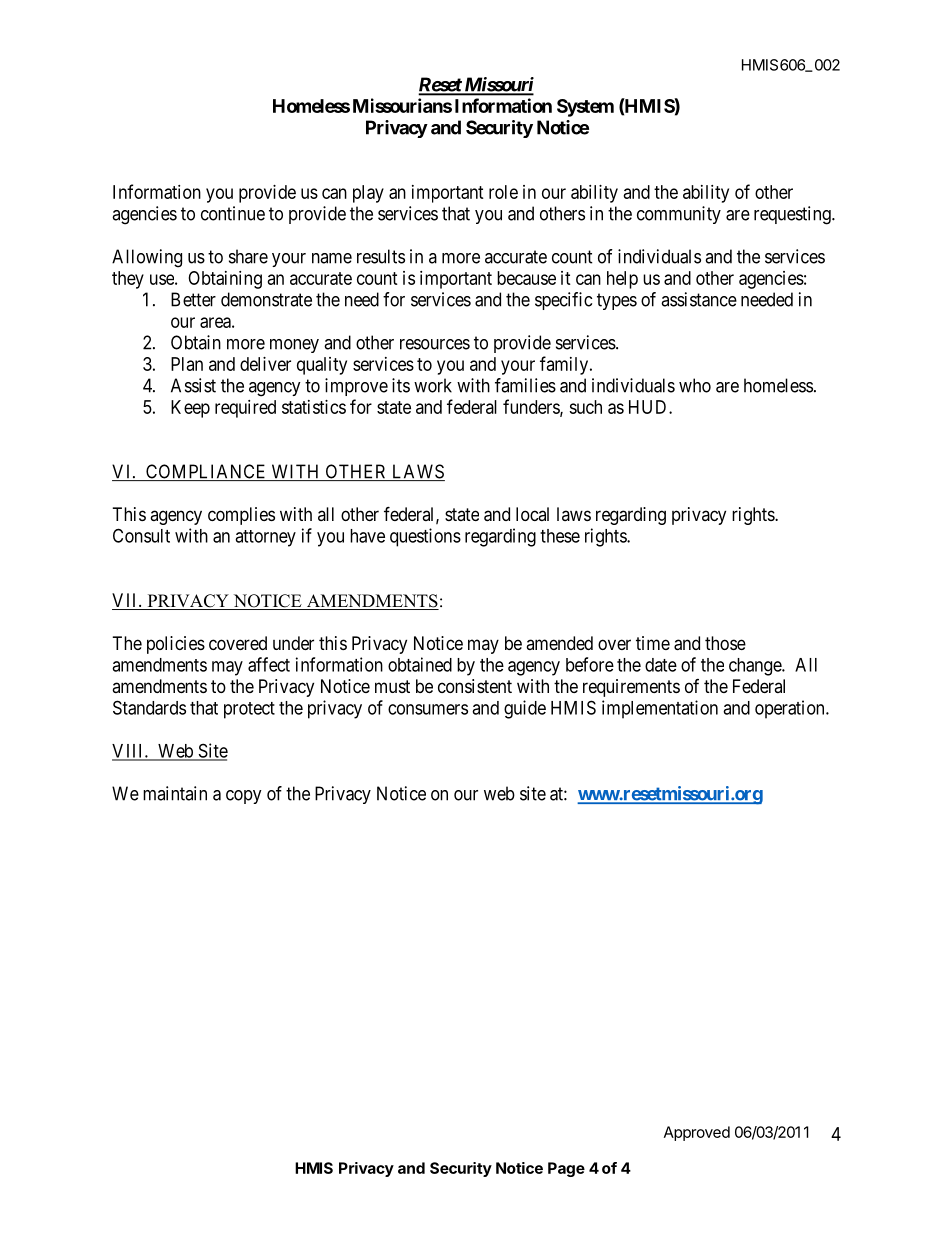 The height and width of the image is (1233, 952). What do you see at coordinates (697, 1133) in the image?
I see `Approved` at bounding box center [697, 1133].
